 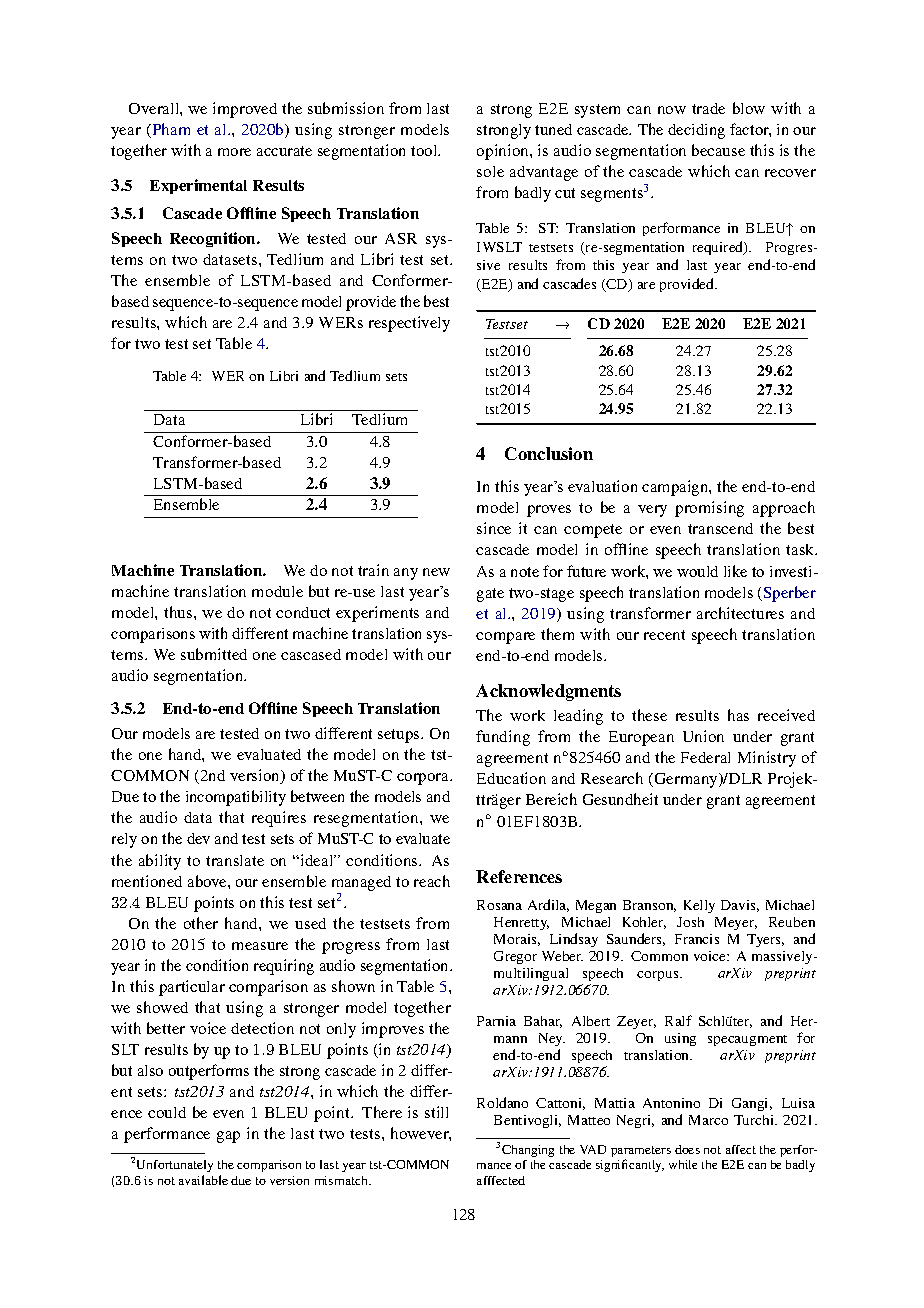 What do you see at coordinates (234, 152) in the page?
I see `more` at bounding box center [234, 152].
